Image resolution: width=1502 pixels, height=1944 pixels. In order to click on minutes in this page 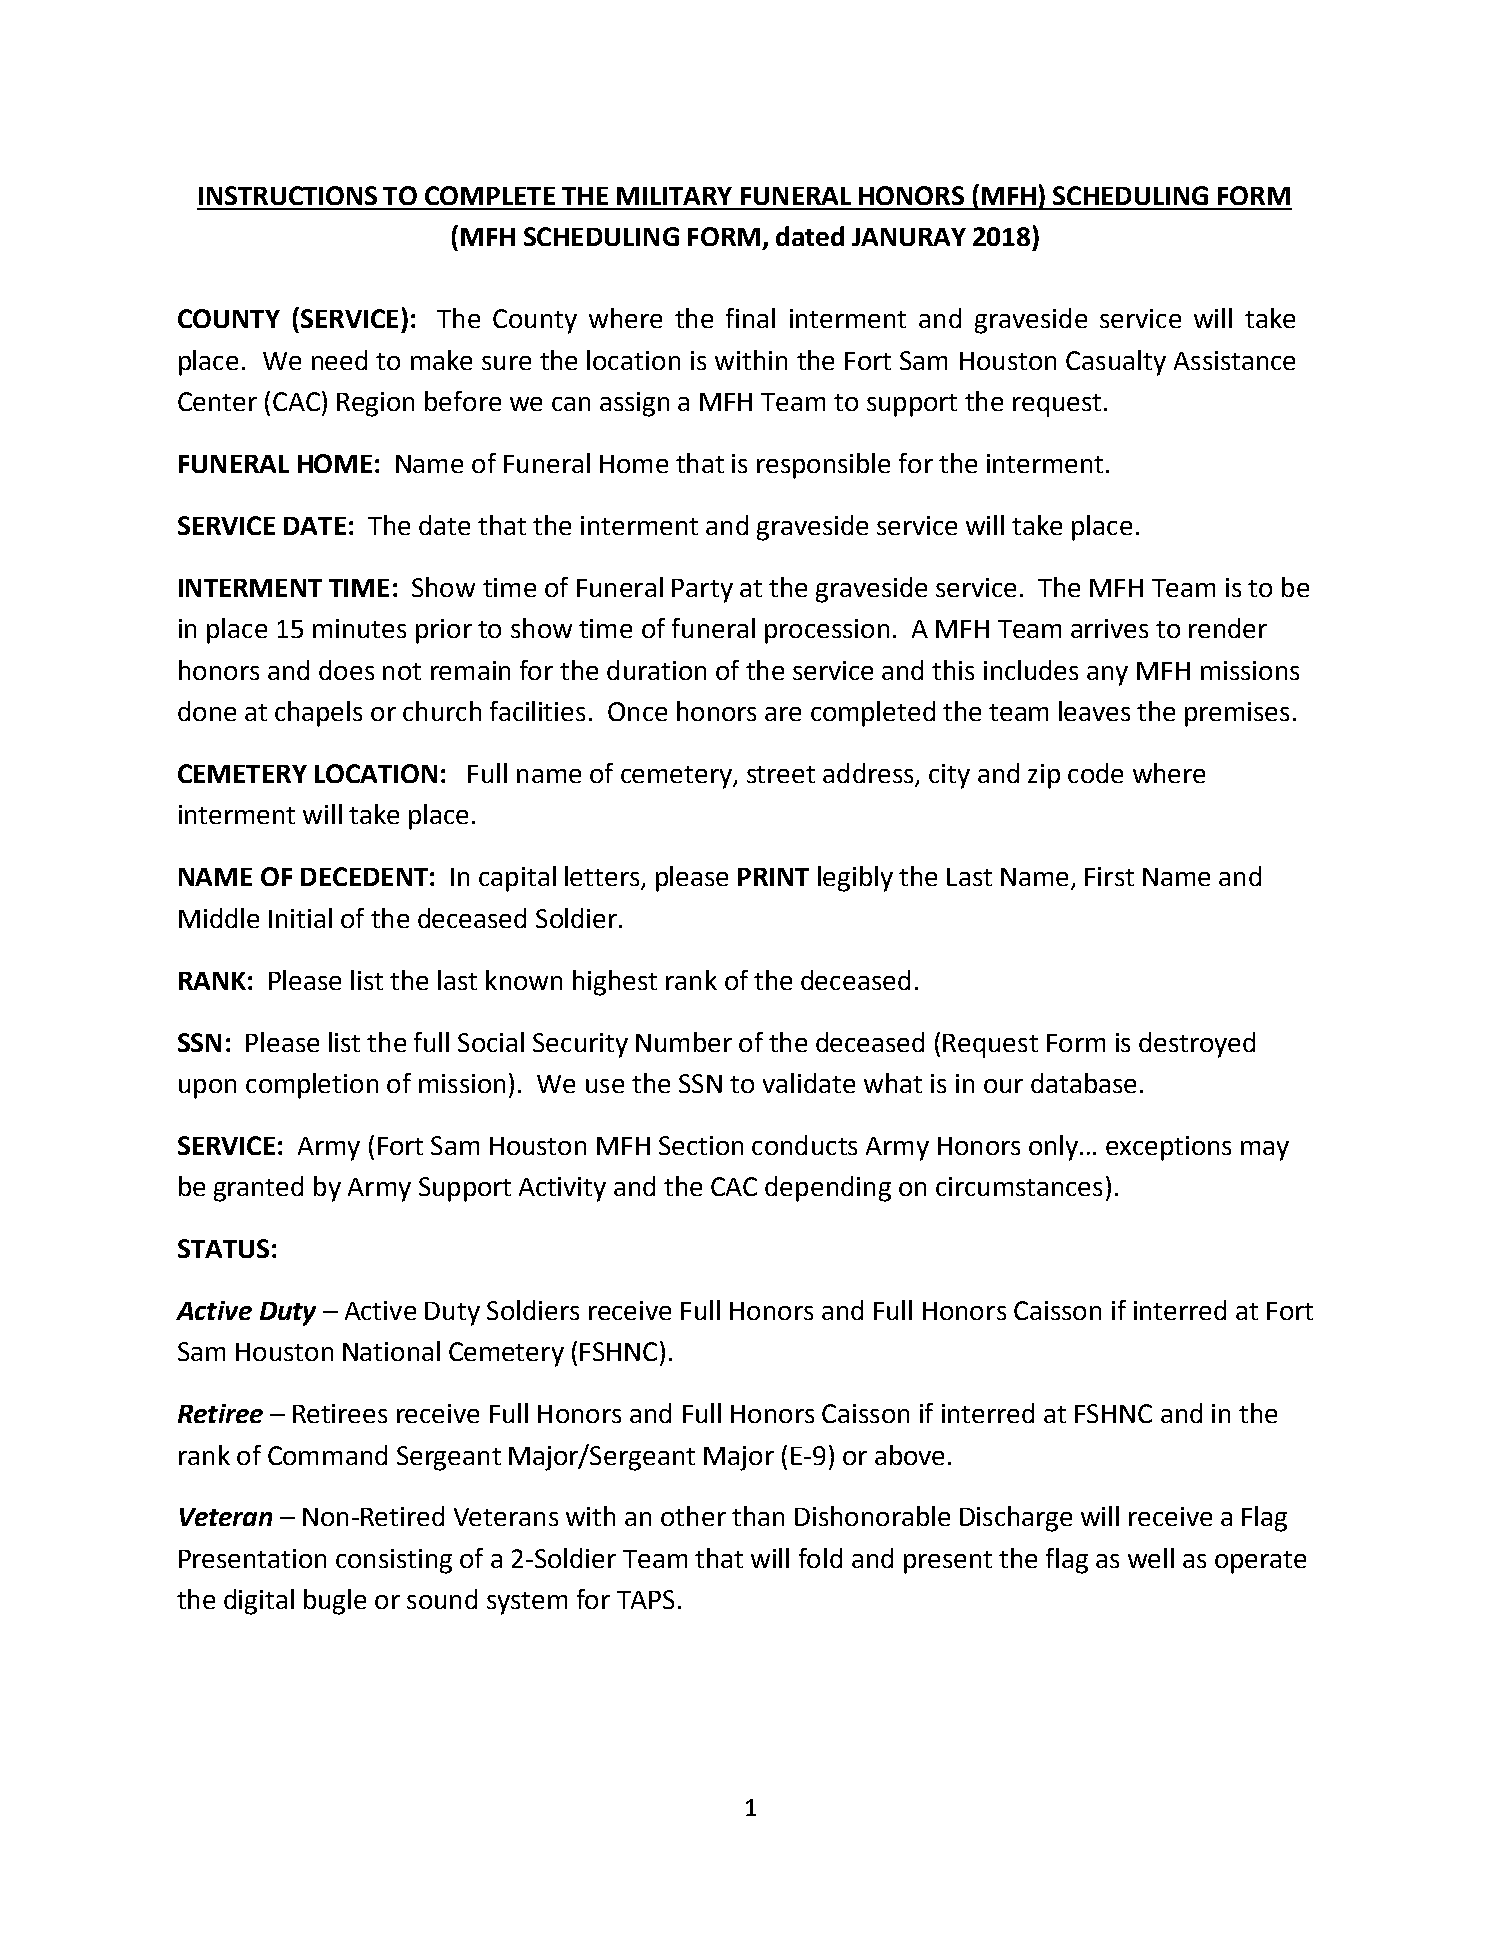, I will do `click(359, 628)`.
